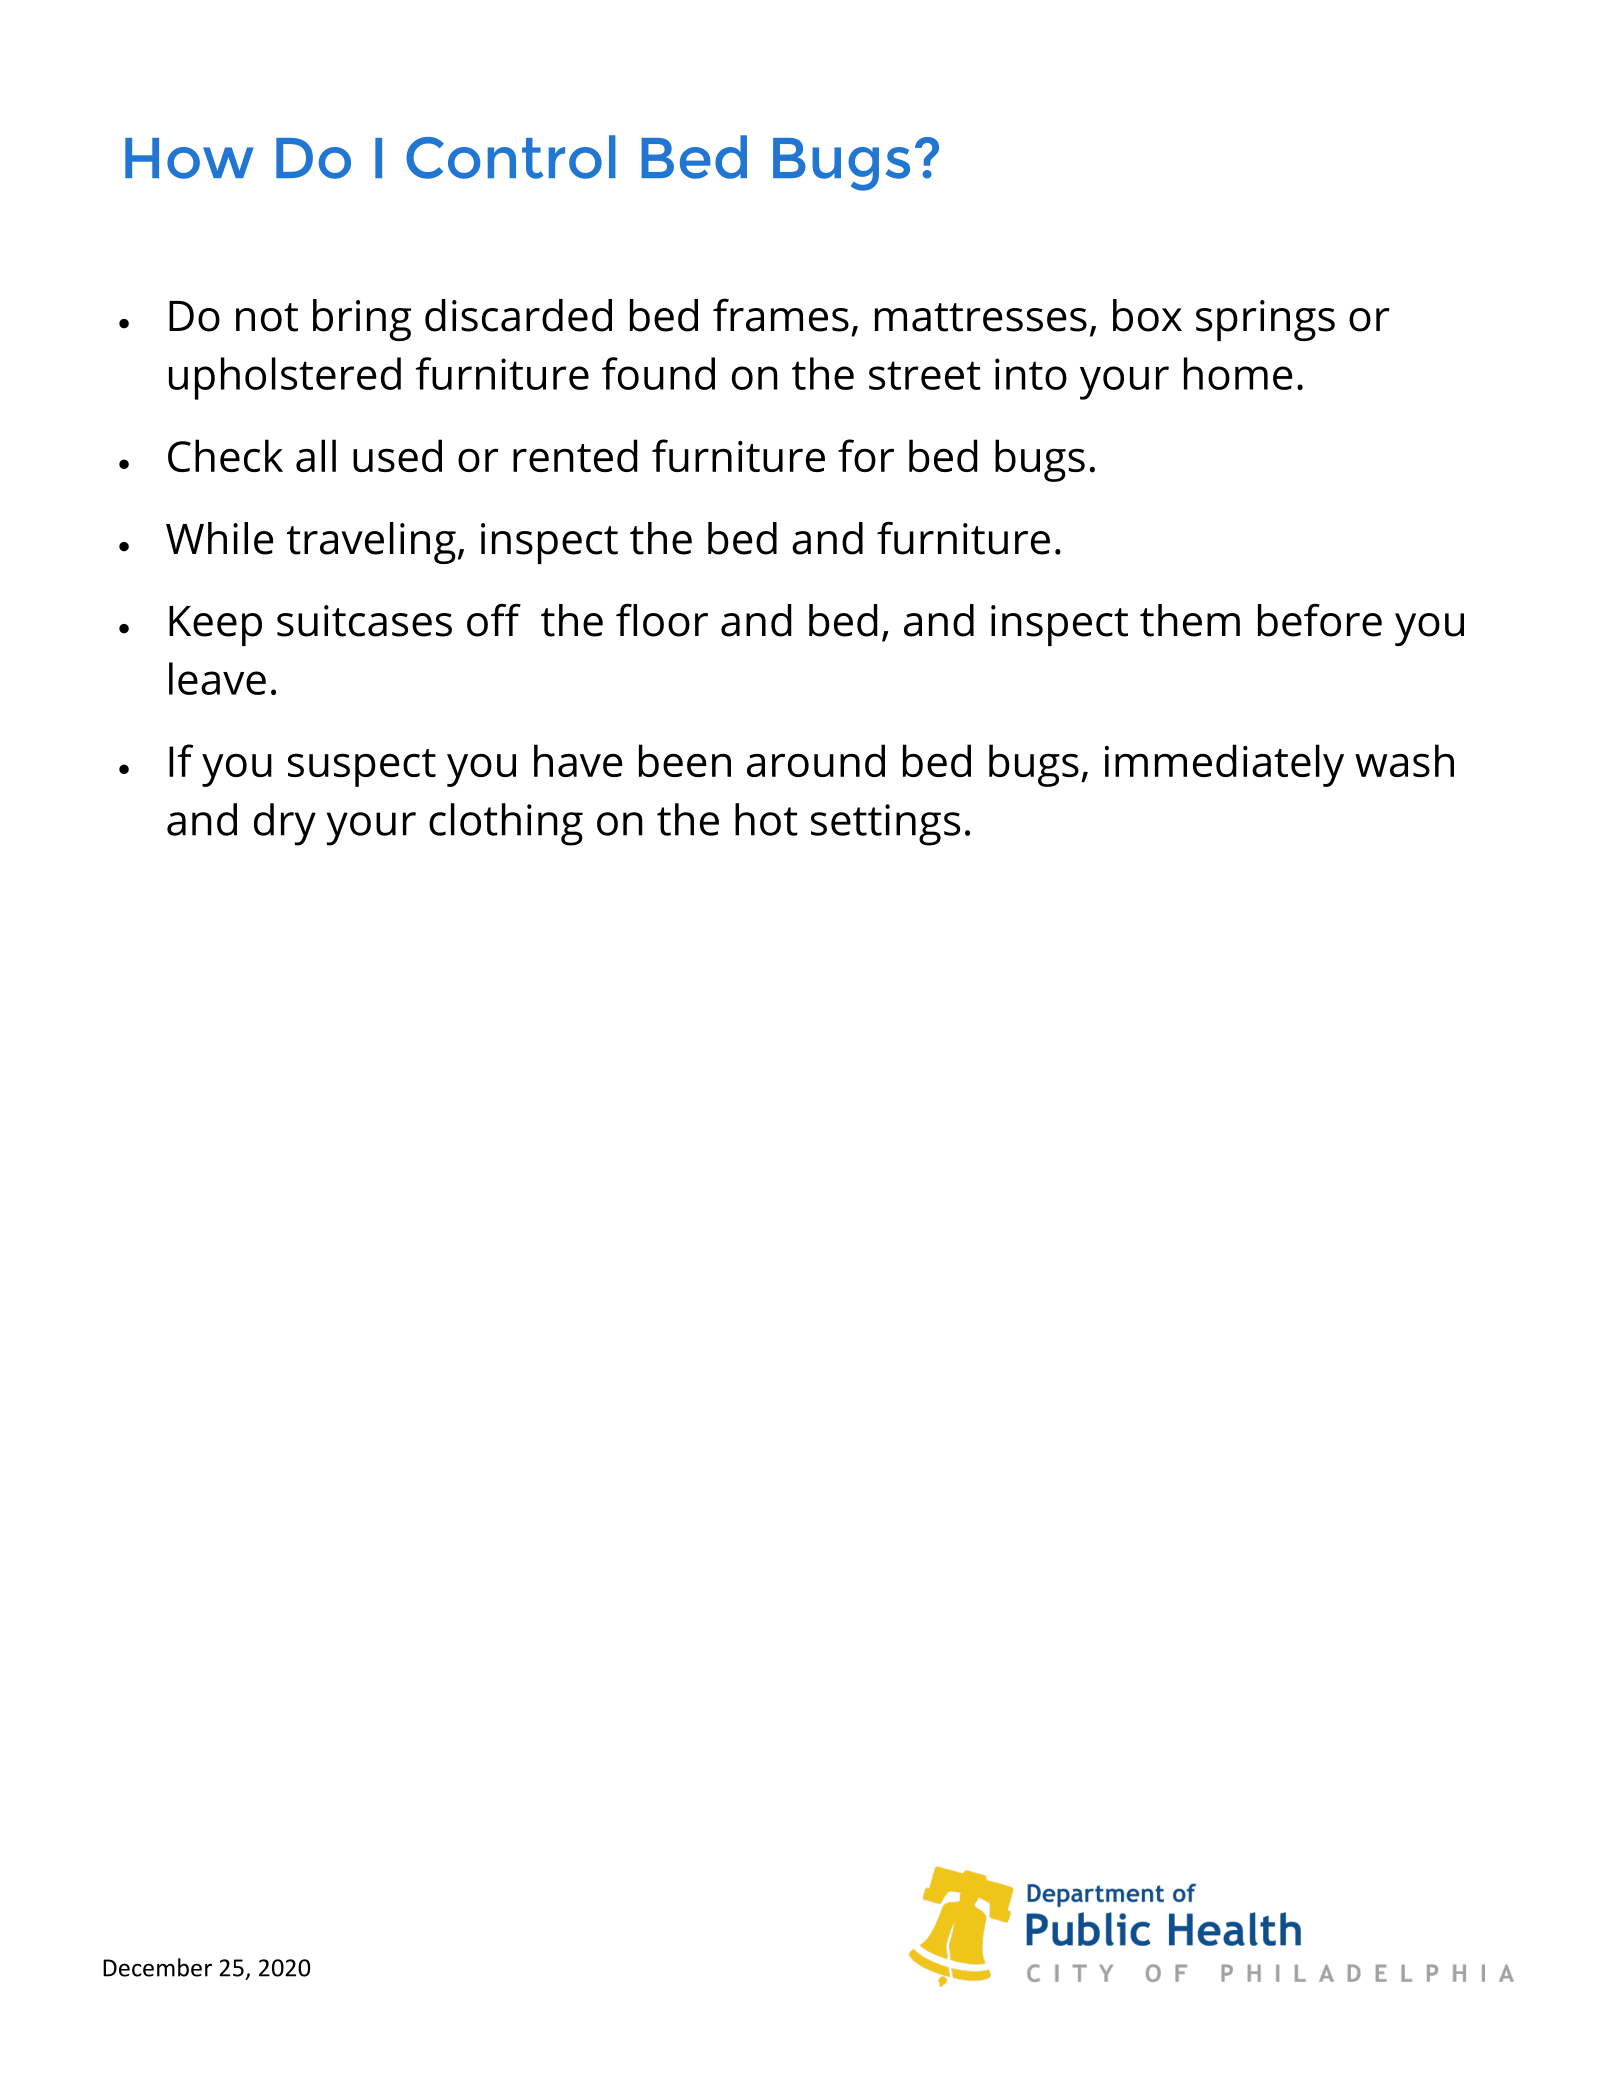  Describe the element at coordinates (816, 760) in the page. I see `around` at that location.
